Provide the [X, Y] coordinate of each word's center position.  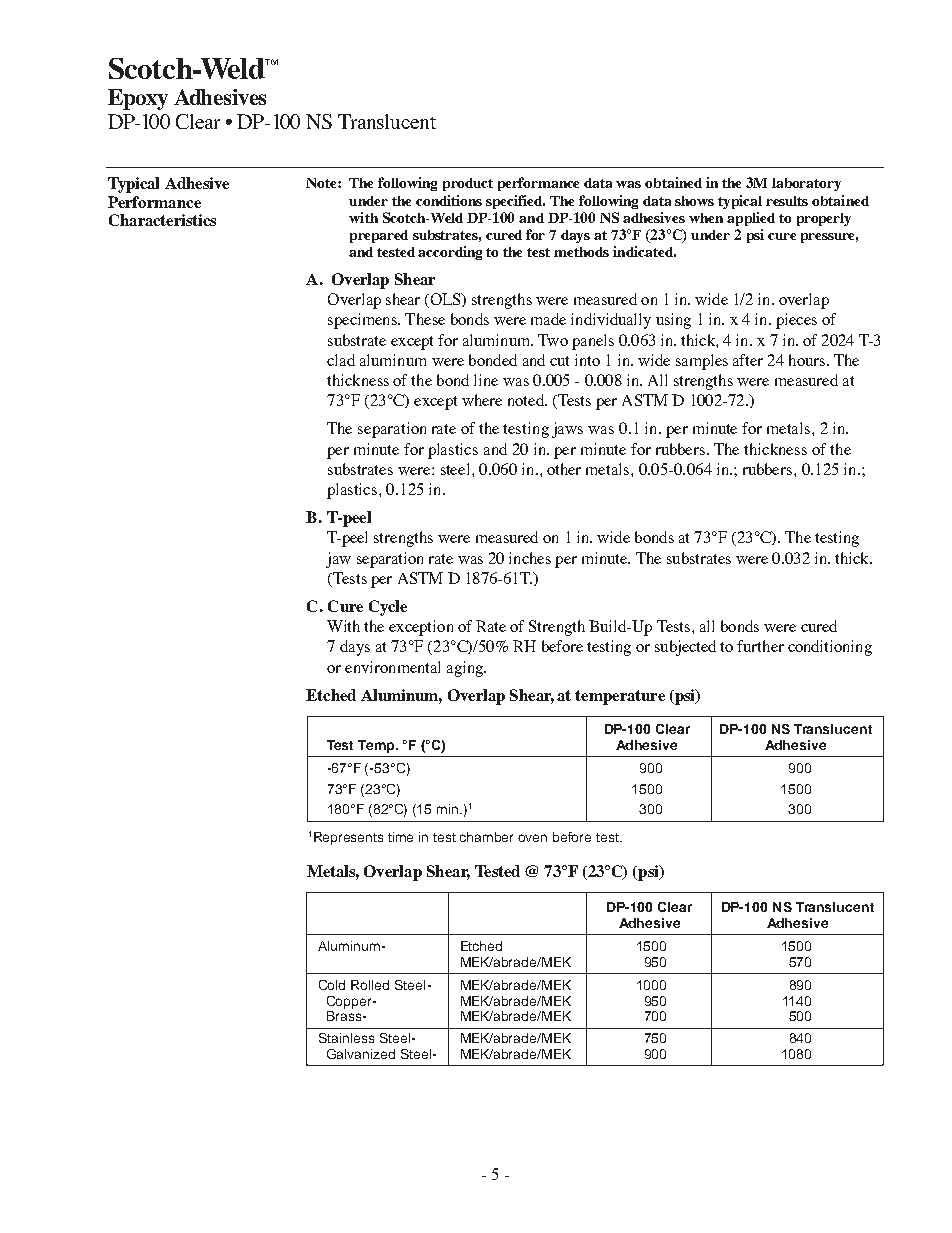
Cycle [388, 608]
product [468, 184]
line [486, 380]
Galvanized [361, 1054]
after [748, 360]
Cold [332, 985]
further [760, 646]
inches [530, 558]
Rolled [370, 985]
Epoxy [138, 99]
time [400, 837]
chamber [486, 837]
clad [341, 360]
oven [532, 838]
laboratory [806, 184]
